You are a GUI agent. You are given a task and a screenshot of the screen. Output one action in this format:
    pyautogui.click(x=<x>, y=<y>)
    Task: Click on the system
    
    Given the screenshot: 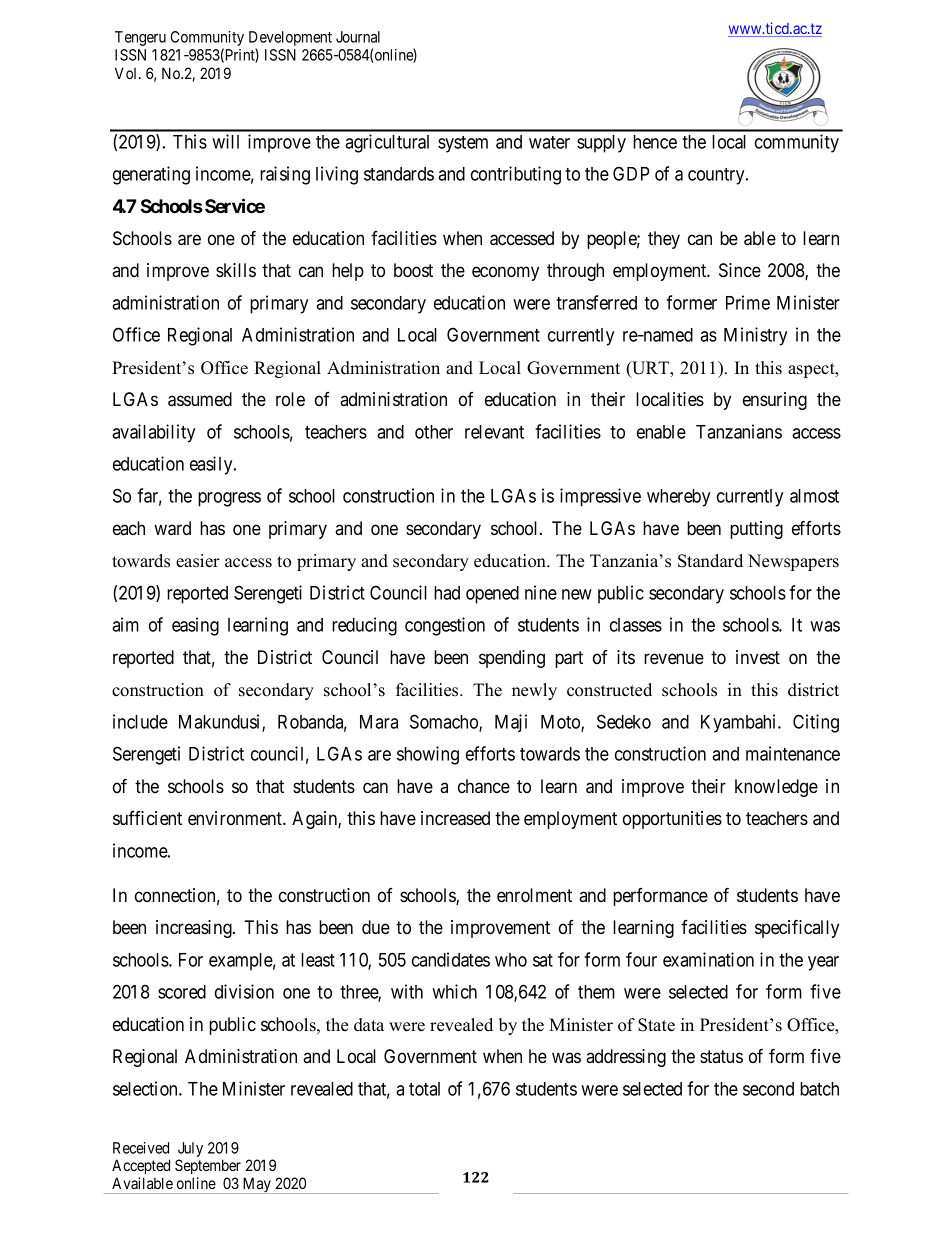 What is the action you would take?
    pyautogui.click(x=463, y=144)
